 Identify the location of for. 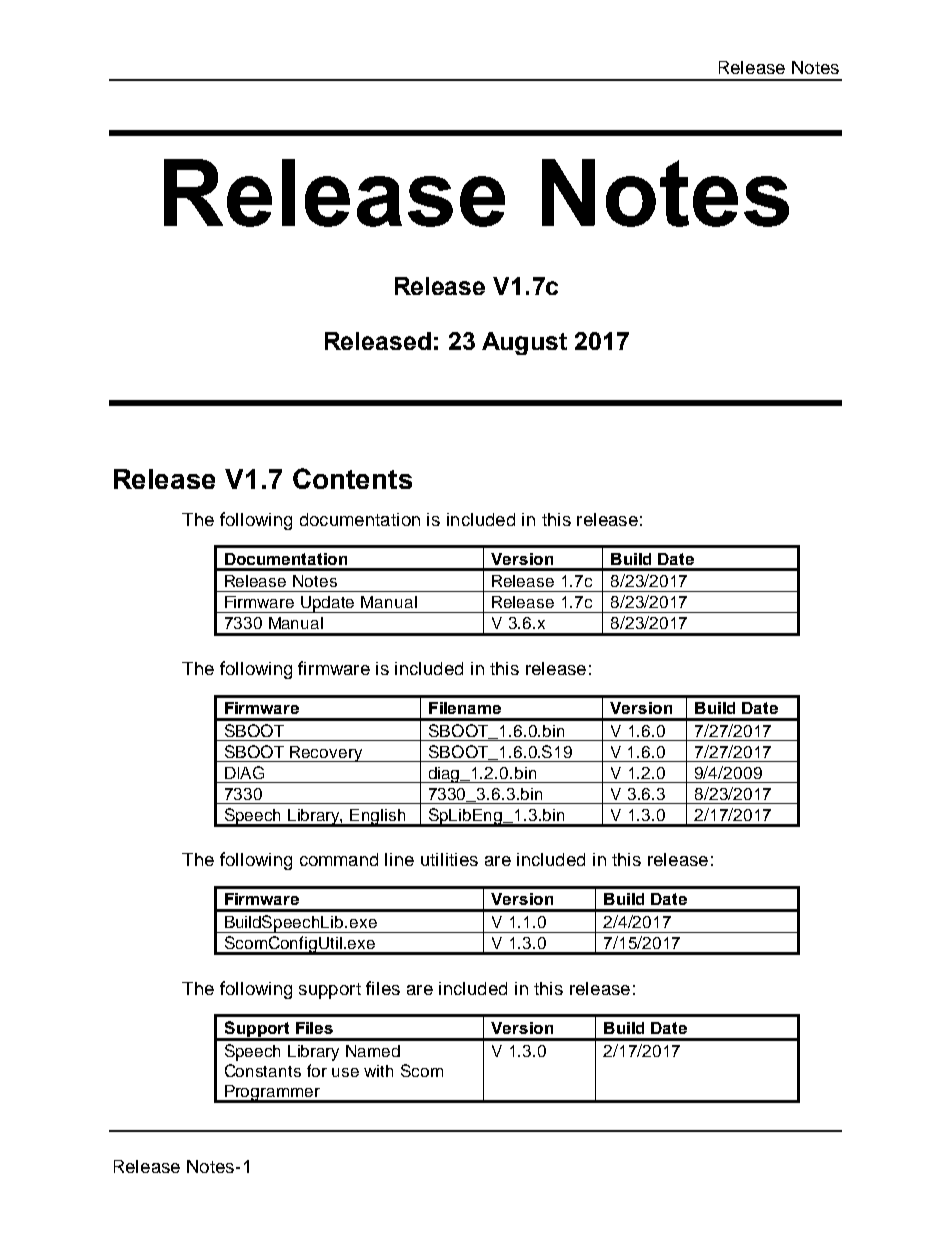
(317, 1070).
